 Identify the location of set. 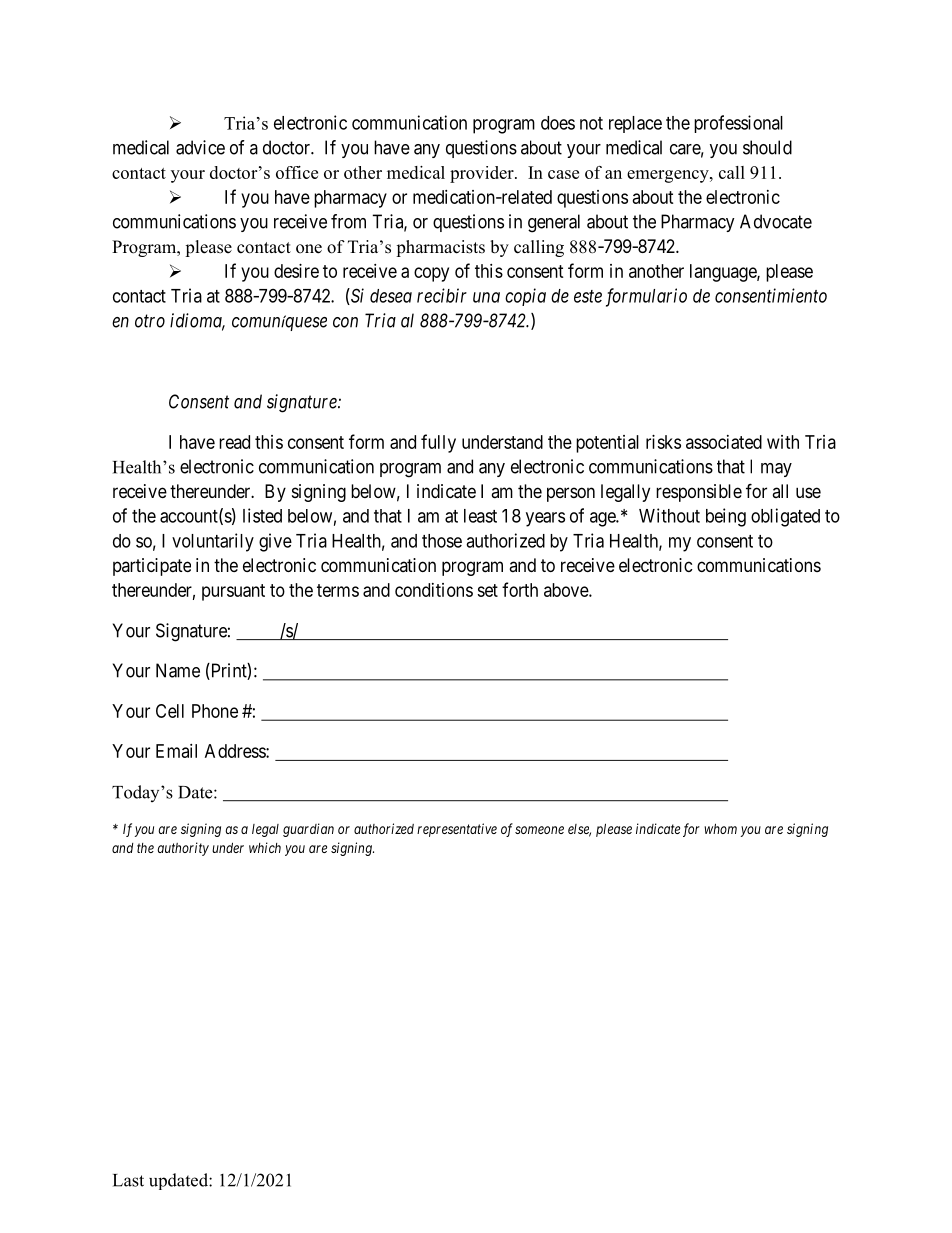
(487, 590).
